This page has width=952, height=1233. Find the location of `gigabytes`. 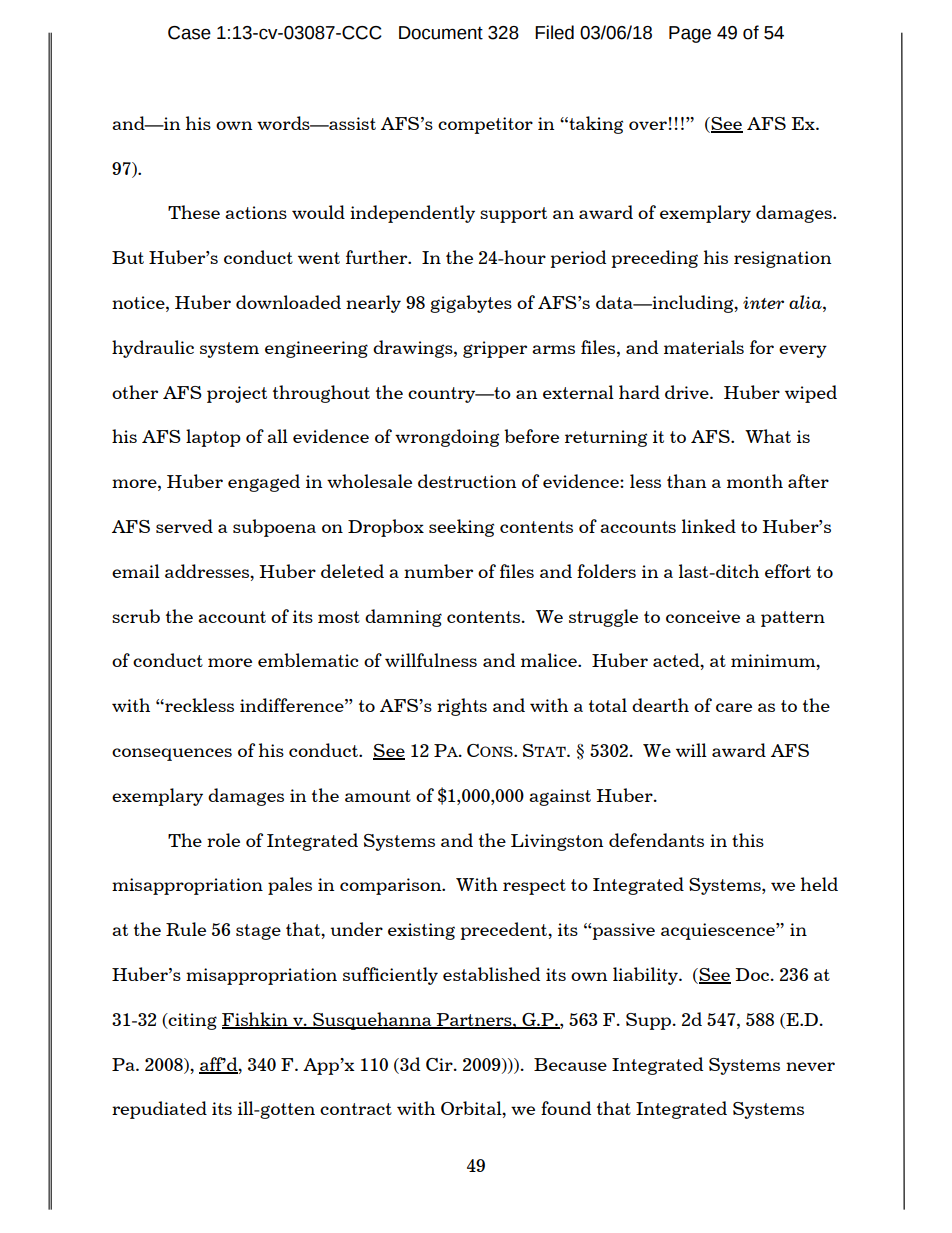

gigabytes is located at coordinates (471, 304).
